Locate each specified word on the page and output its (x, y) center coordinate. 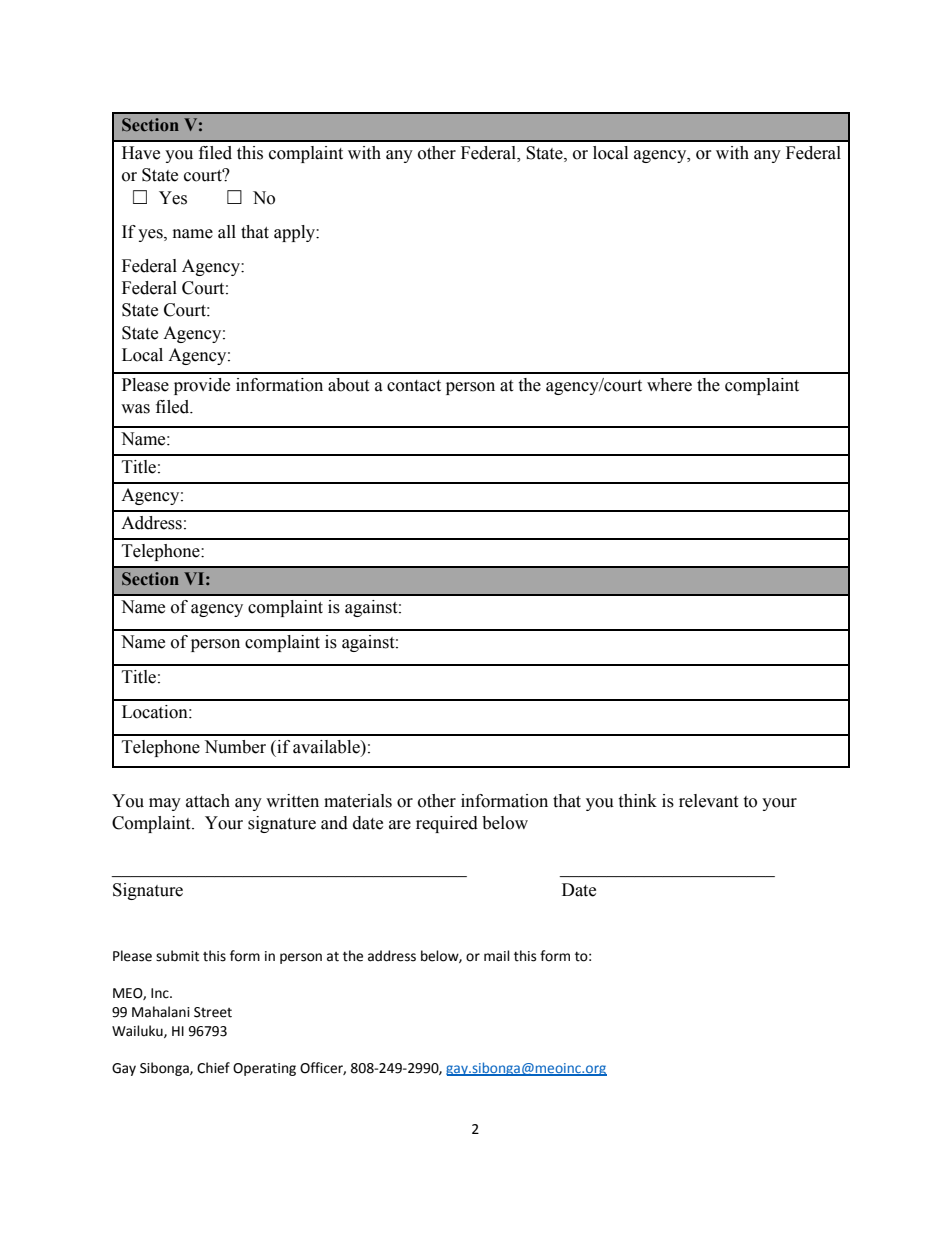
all (227, 232)
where (669, 385)
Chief (213, 1068)
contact (414, 386)
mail (497, 956)
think (637, 801)
